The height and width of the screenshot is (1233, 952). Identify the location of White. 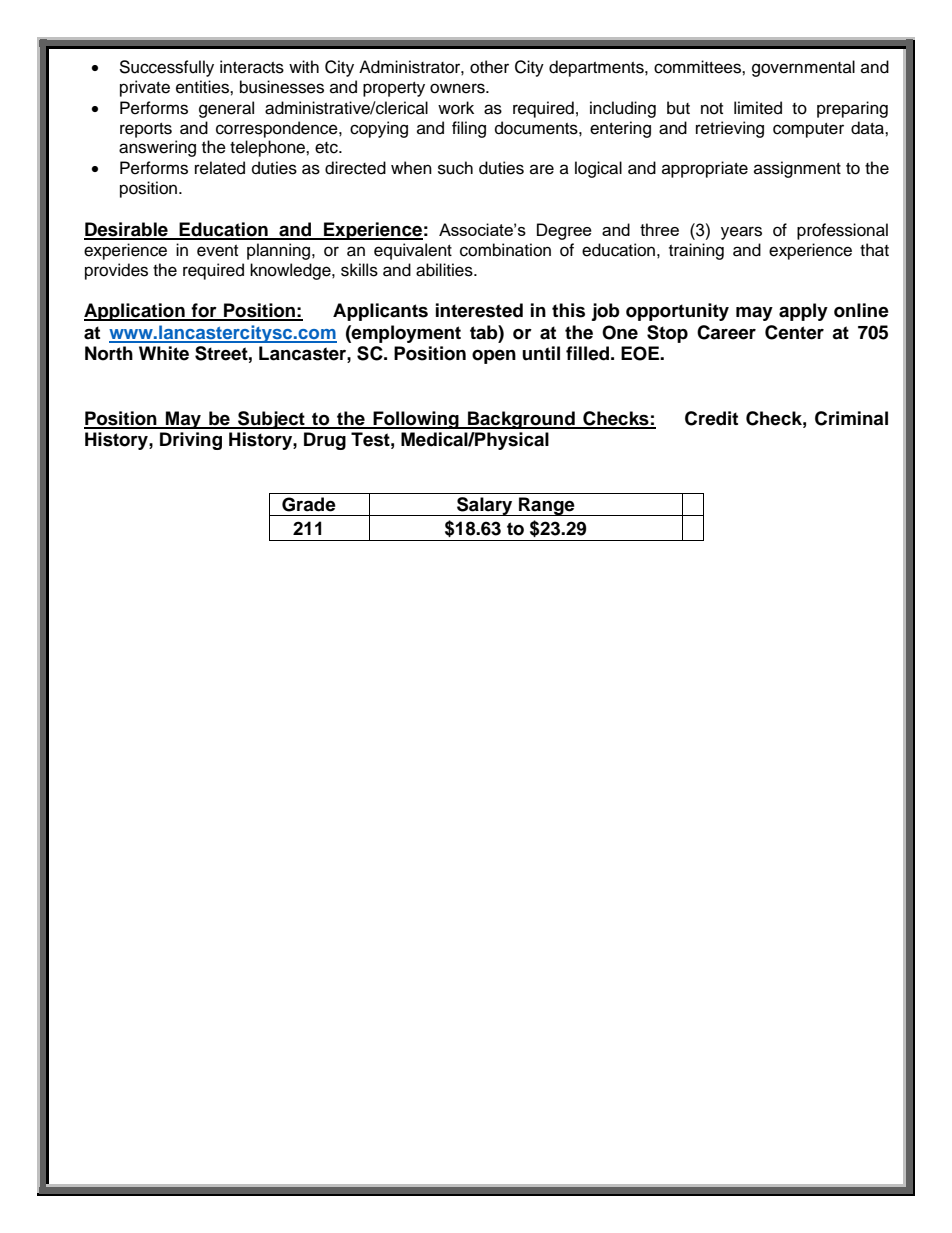
(164, 353).
